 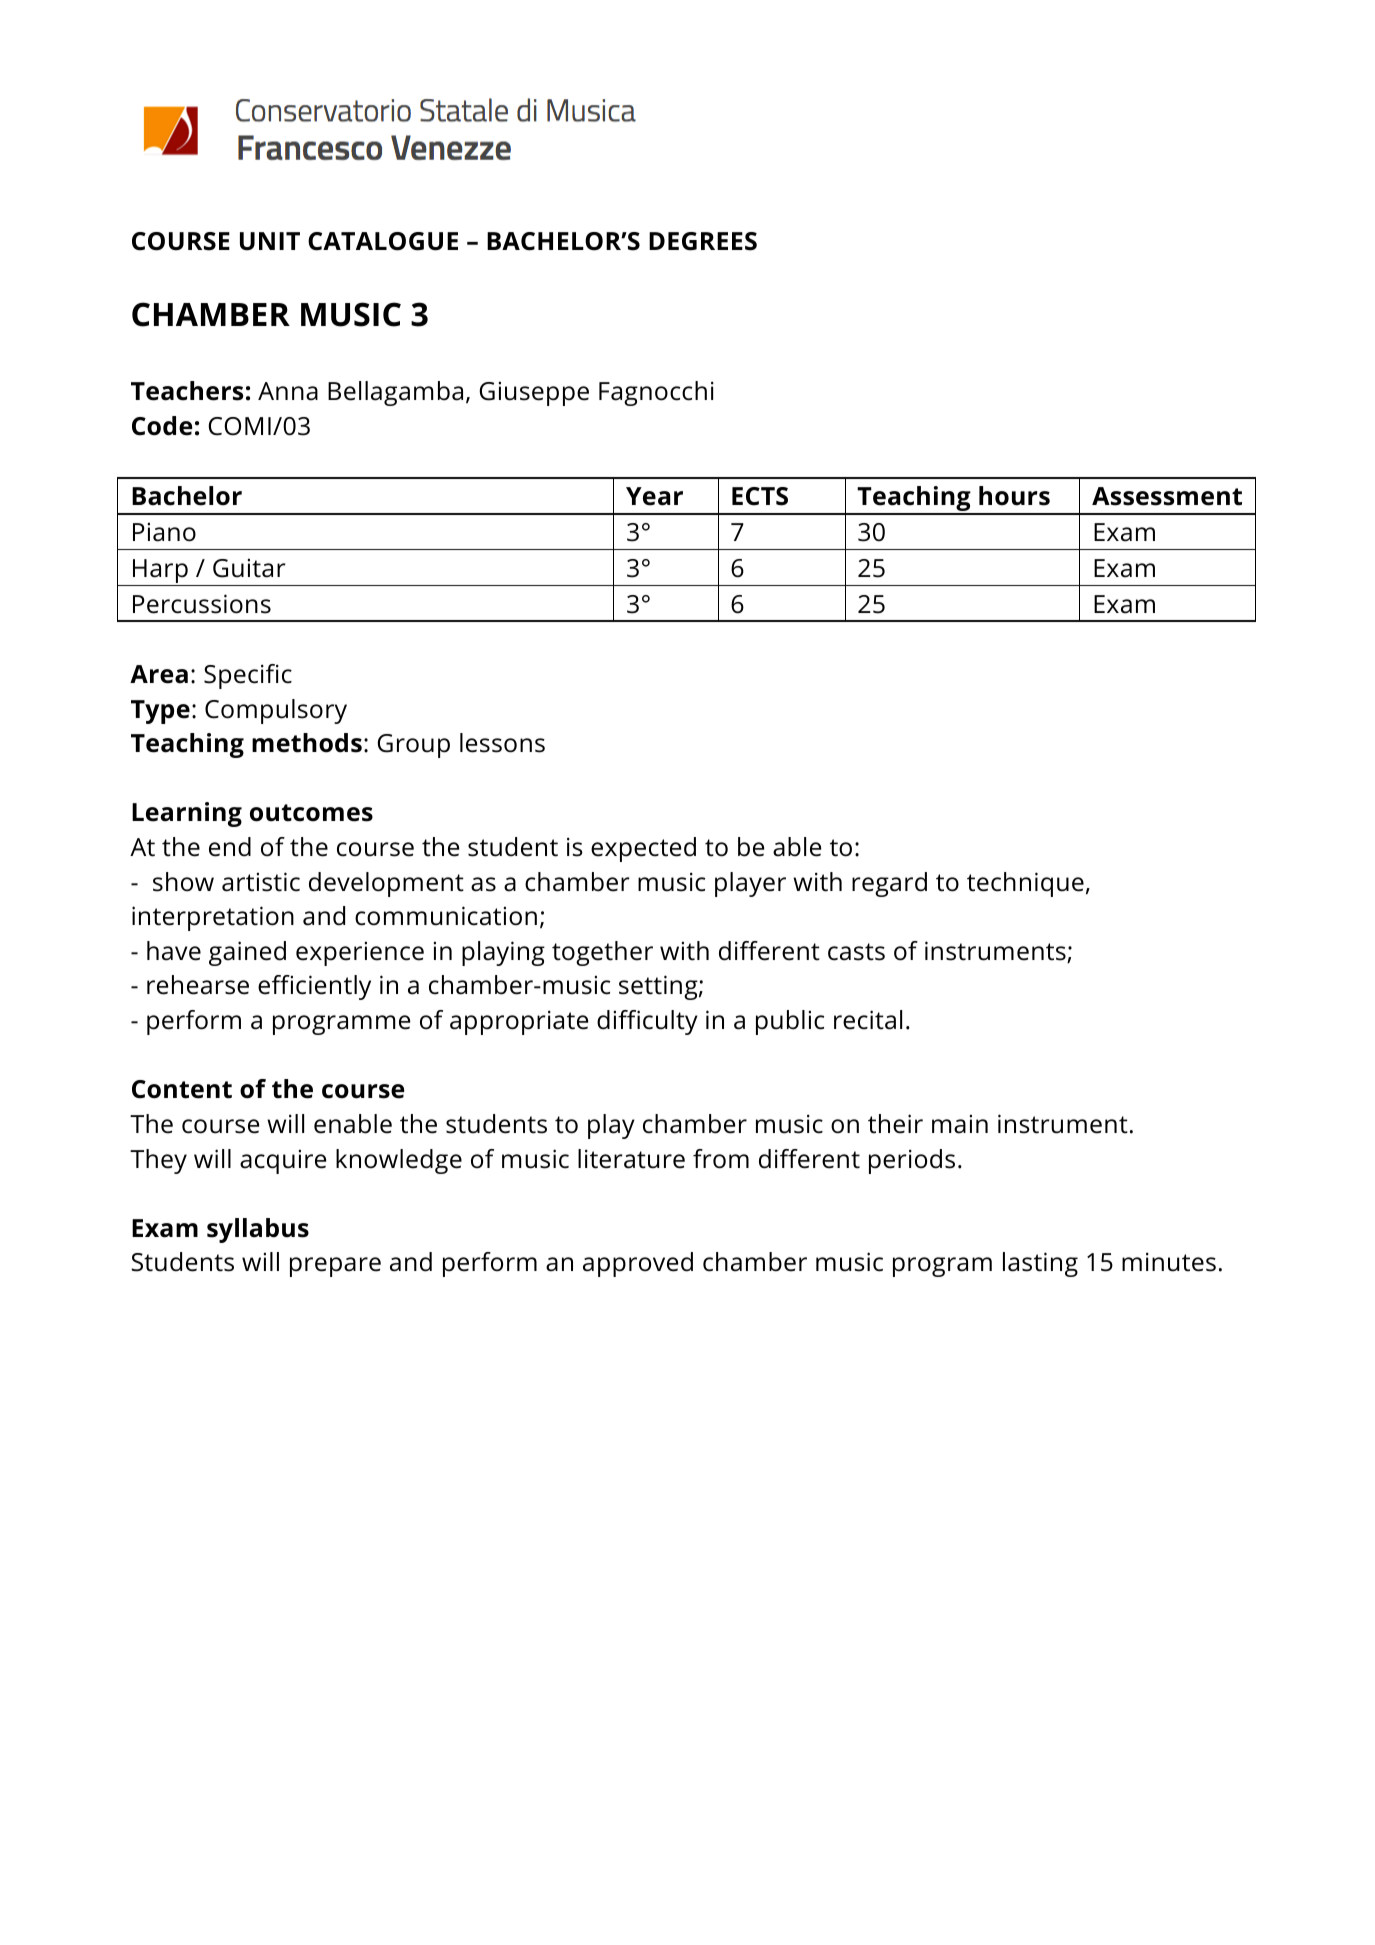 What do you see at coordinates (654, 496) in the screenshot?
I see `Year` at bounding box center [654, 496].
